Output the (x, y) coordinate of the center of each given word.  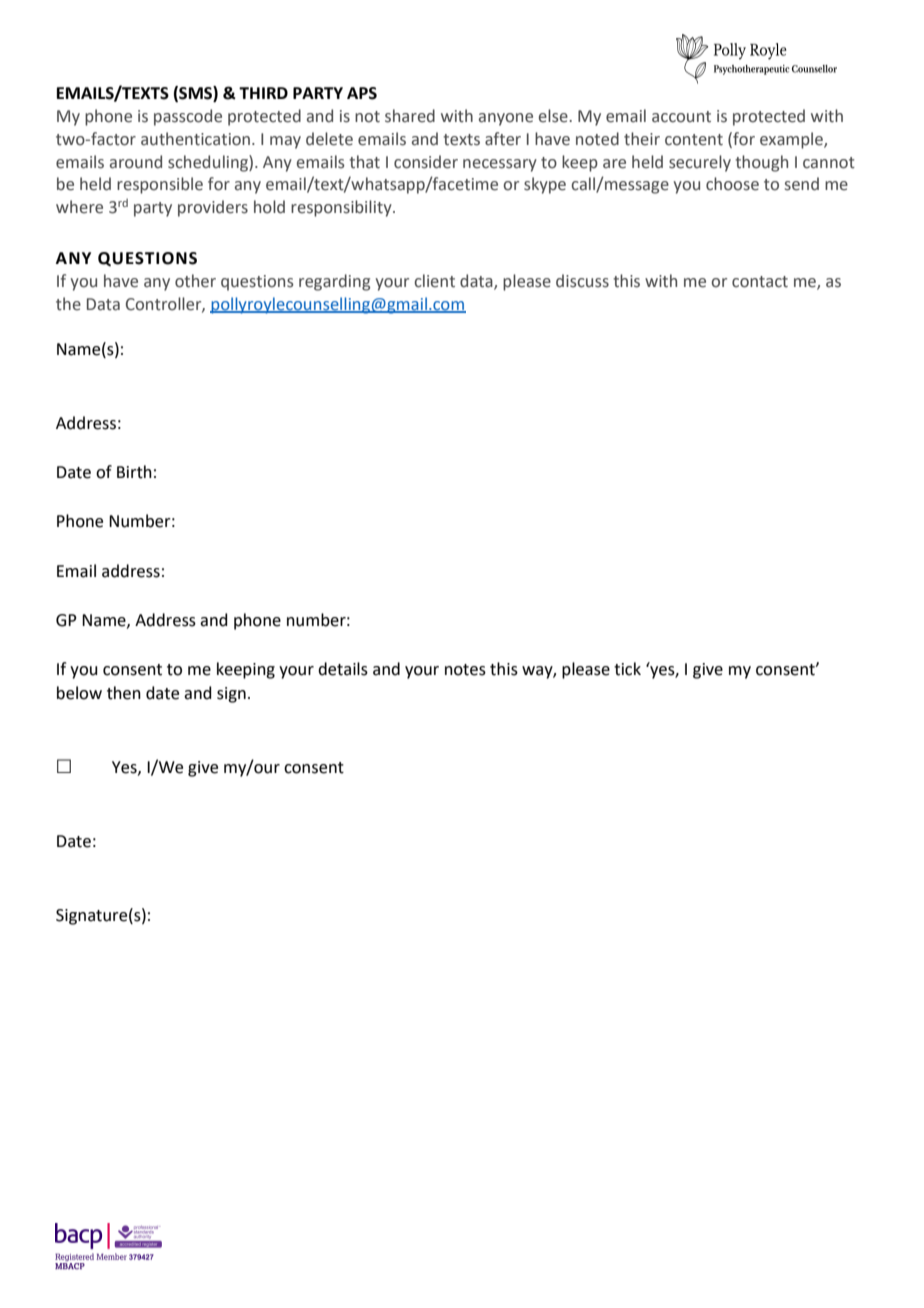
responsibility (342, 208)
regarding (334, 282)
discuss (582, 281)
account (681, 117)
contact (760, 282)
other (195, 281)
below (79, 693)
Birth (134, 472)
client (434, 281)
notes (465, 670)
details (343, 669)
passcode (188, 117)
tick (627, 669)
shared (410, 116)
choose (732, 184)
